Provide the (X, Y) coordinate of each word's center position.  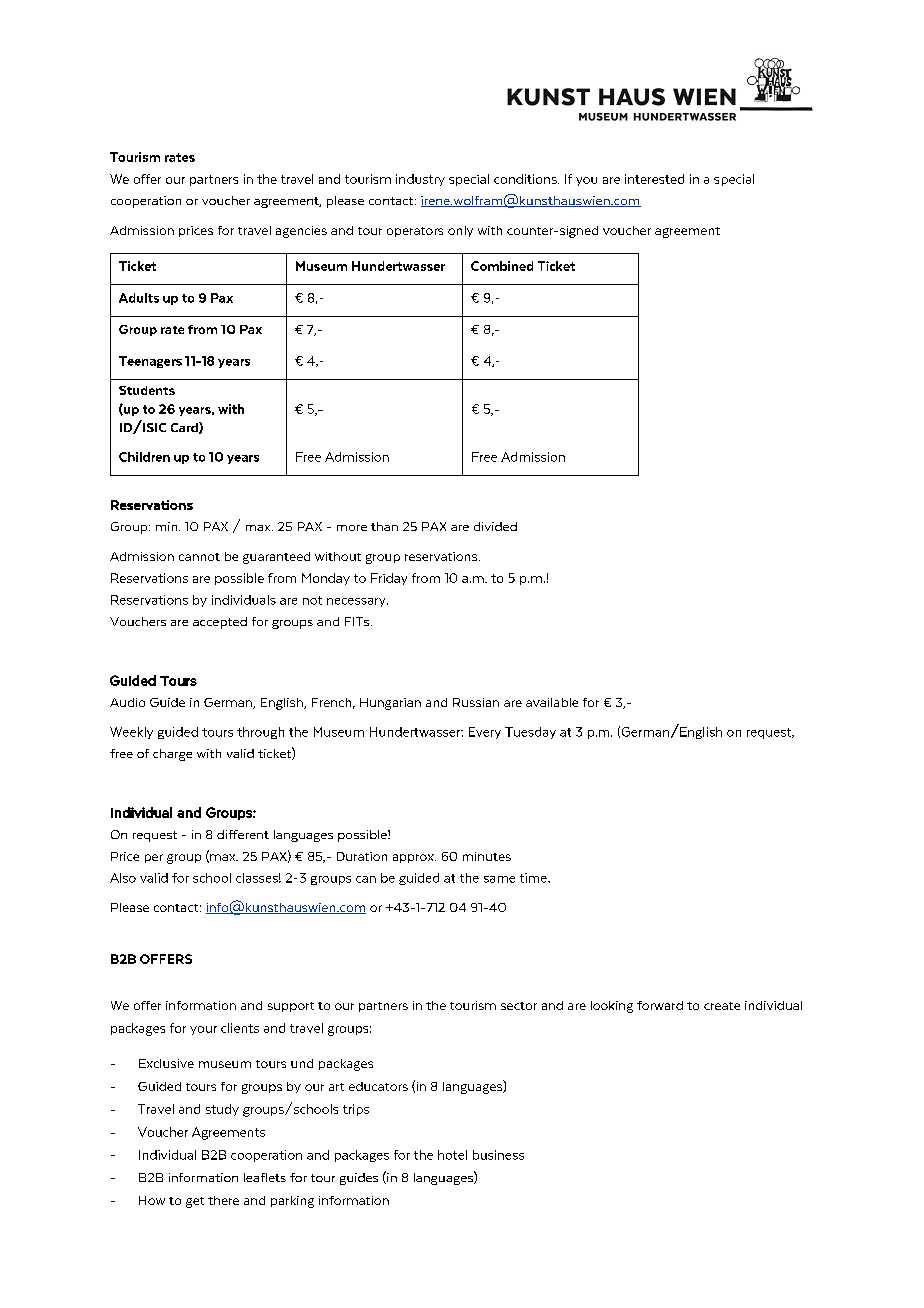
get (195, 1202)
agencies (301, 232)
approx (414, 858)
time (534, 878)
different (243, 834)
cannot (199, 557)
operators (415, 232)
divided (495, 526)
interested (654, 179)
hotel (452, 1155)
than (384, 526)
